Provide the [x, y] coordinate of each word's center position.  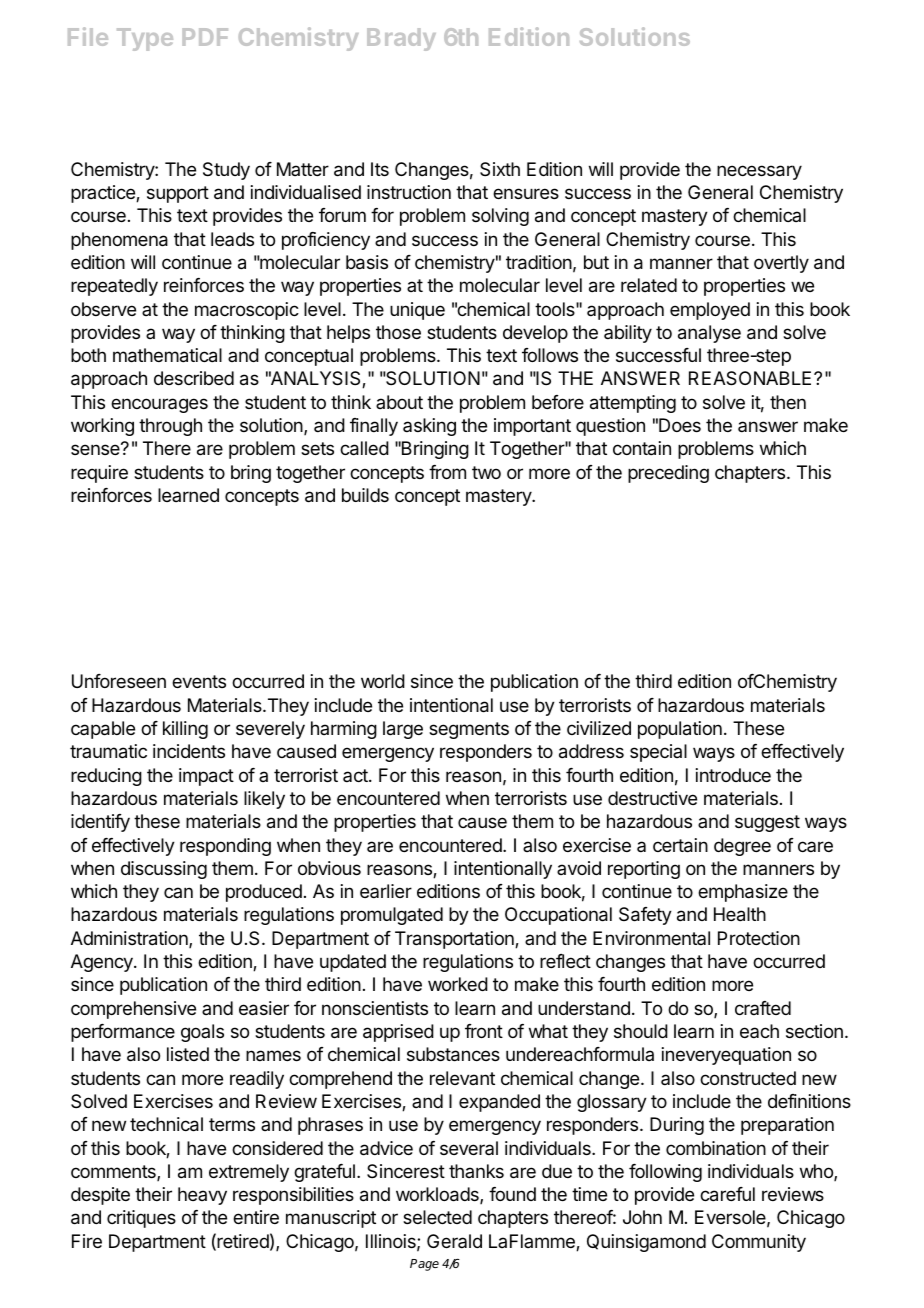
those [398, 332]
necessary [759, 172]
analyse [709, 334]
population [680, 730]
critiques [141, 1219]
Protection [759, 938]
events [199, 681]
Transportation [455, 940]
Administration [130, 939]
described [194, 378]
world [383, 681]
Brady [401, 39]
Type [145, 39]
